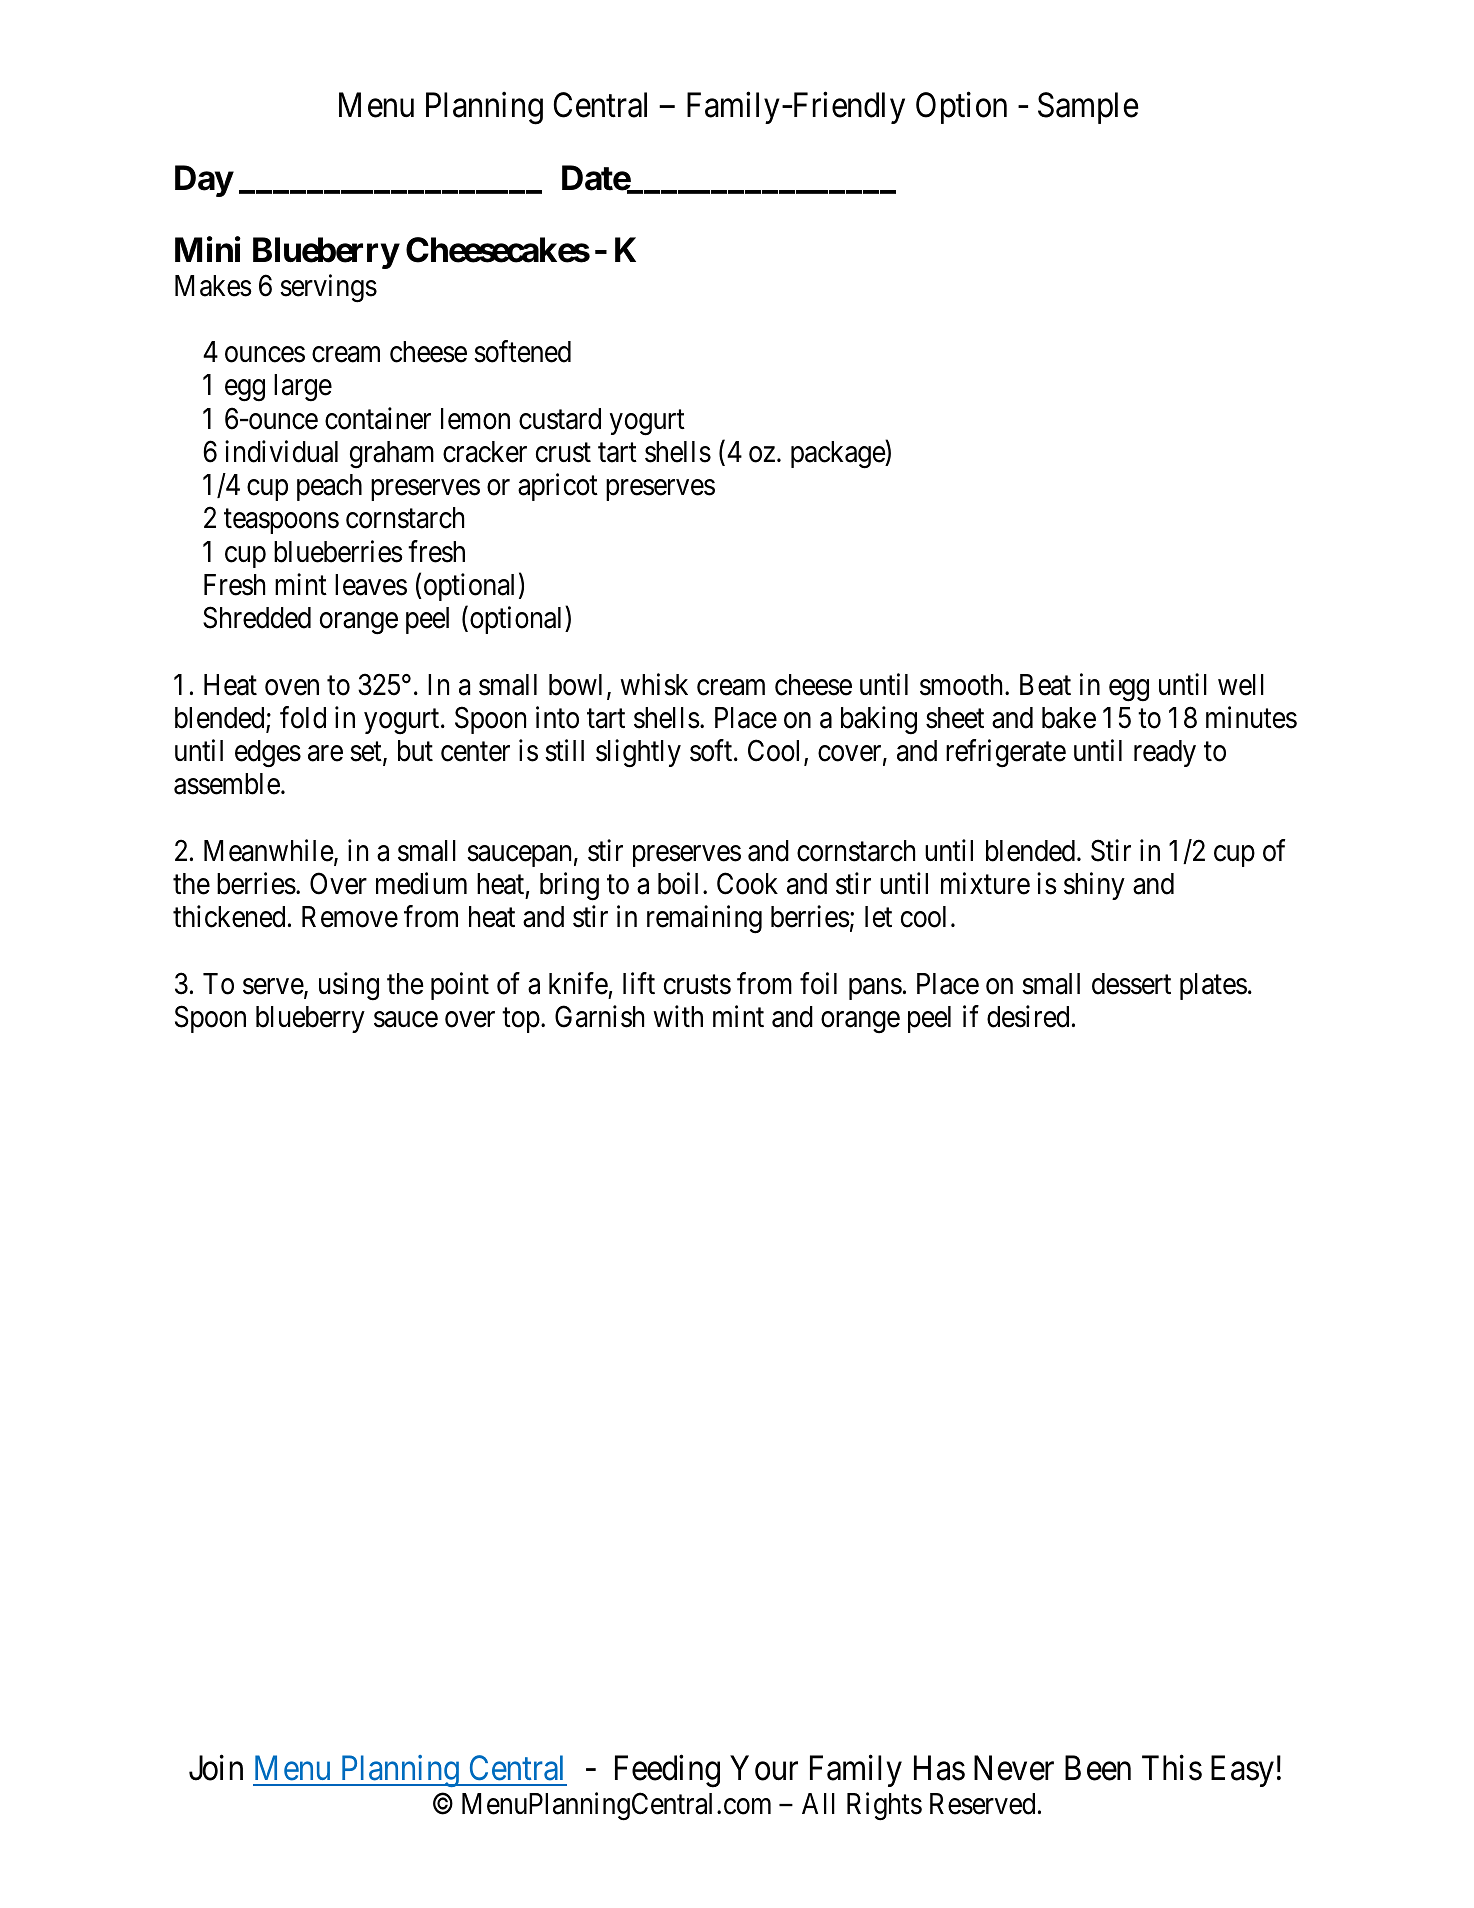  I want to click on Day, so click(204, 181).
